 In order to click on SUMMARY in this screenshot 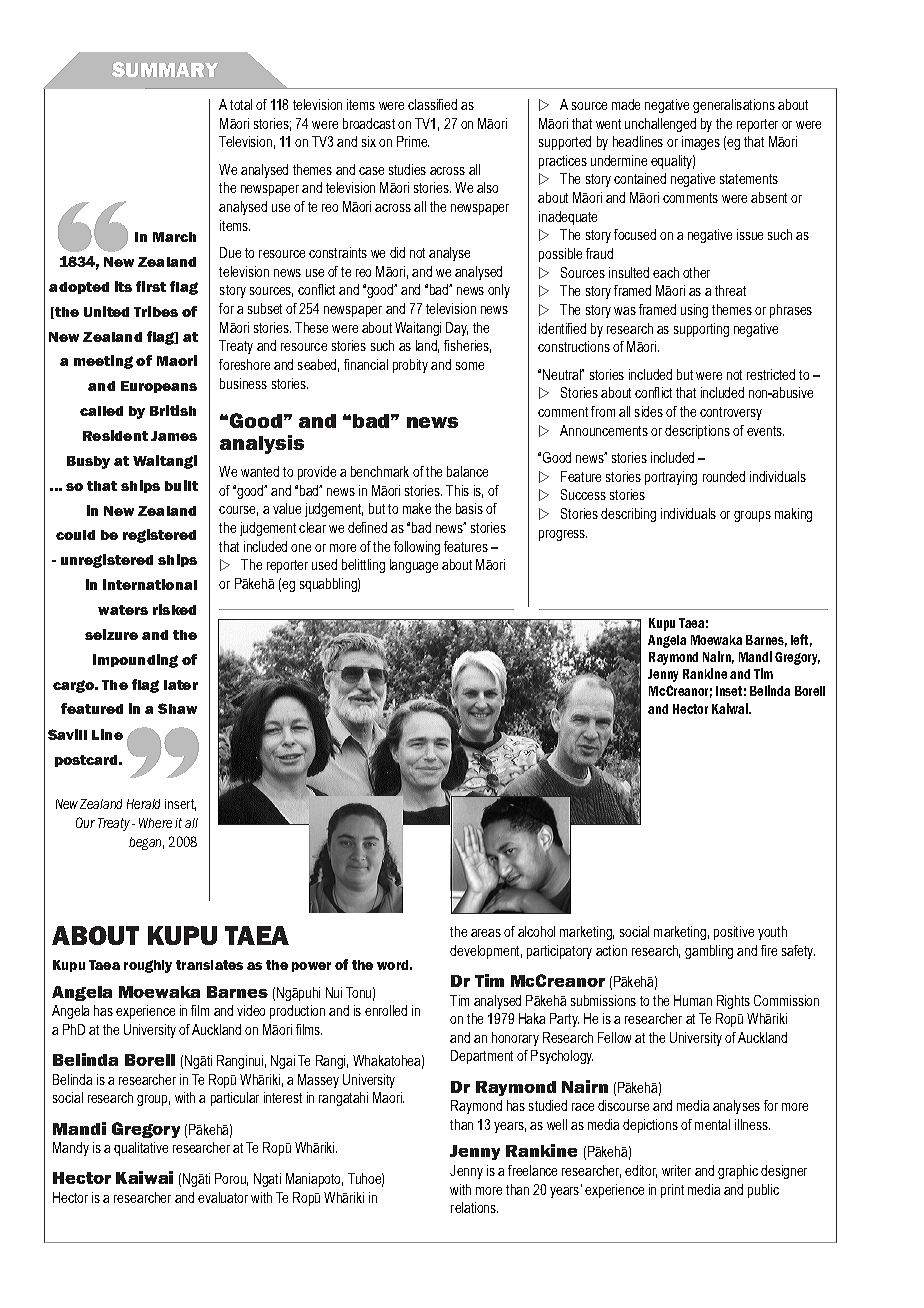, I will do `click(165, 69)`.
